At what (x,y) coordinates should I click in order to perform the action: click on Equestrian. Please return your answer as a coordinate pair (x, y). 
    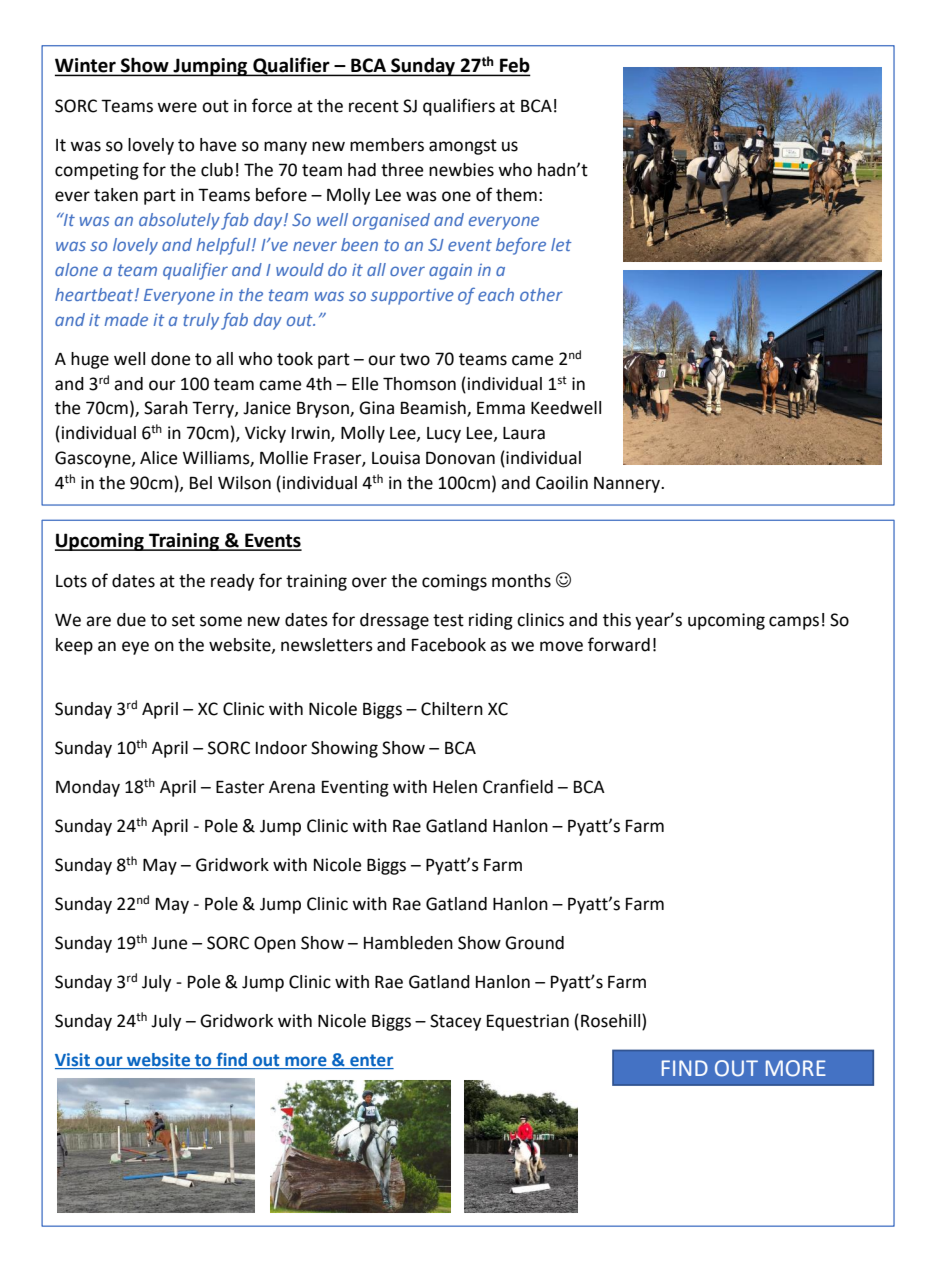
    Looking at the image, I should click on (528, 1022).
